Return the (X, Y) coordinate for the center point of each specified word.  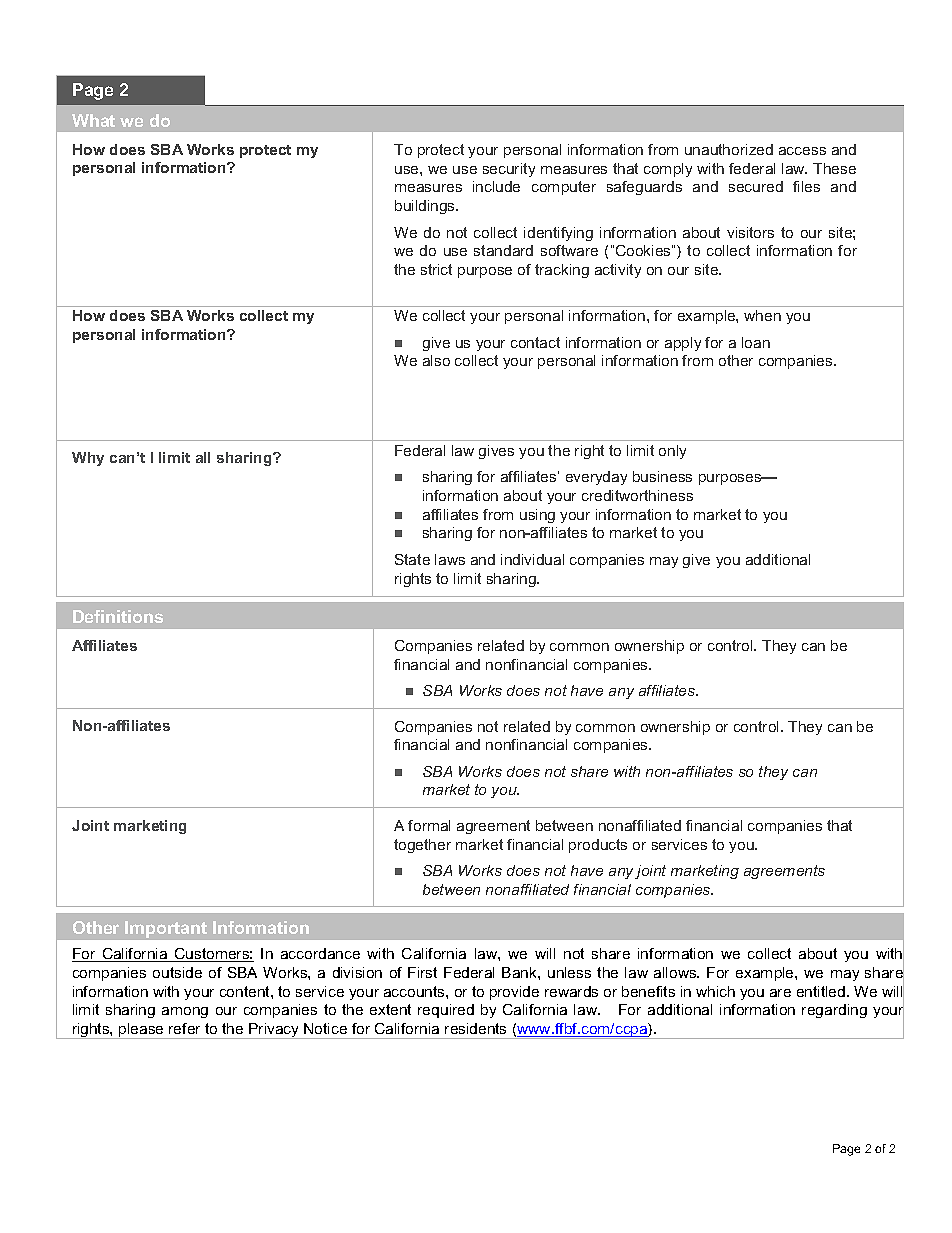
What (93, 120)
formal (429, 825)
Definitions (118, 616)
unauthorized (729, 149)
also (436, 360)
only (672, 452)
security (509, 170)
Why (88, 459)
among (185, 1012)
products (598, 846)
